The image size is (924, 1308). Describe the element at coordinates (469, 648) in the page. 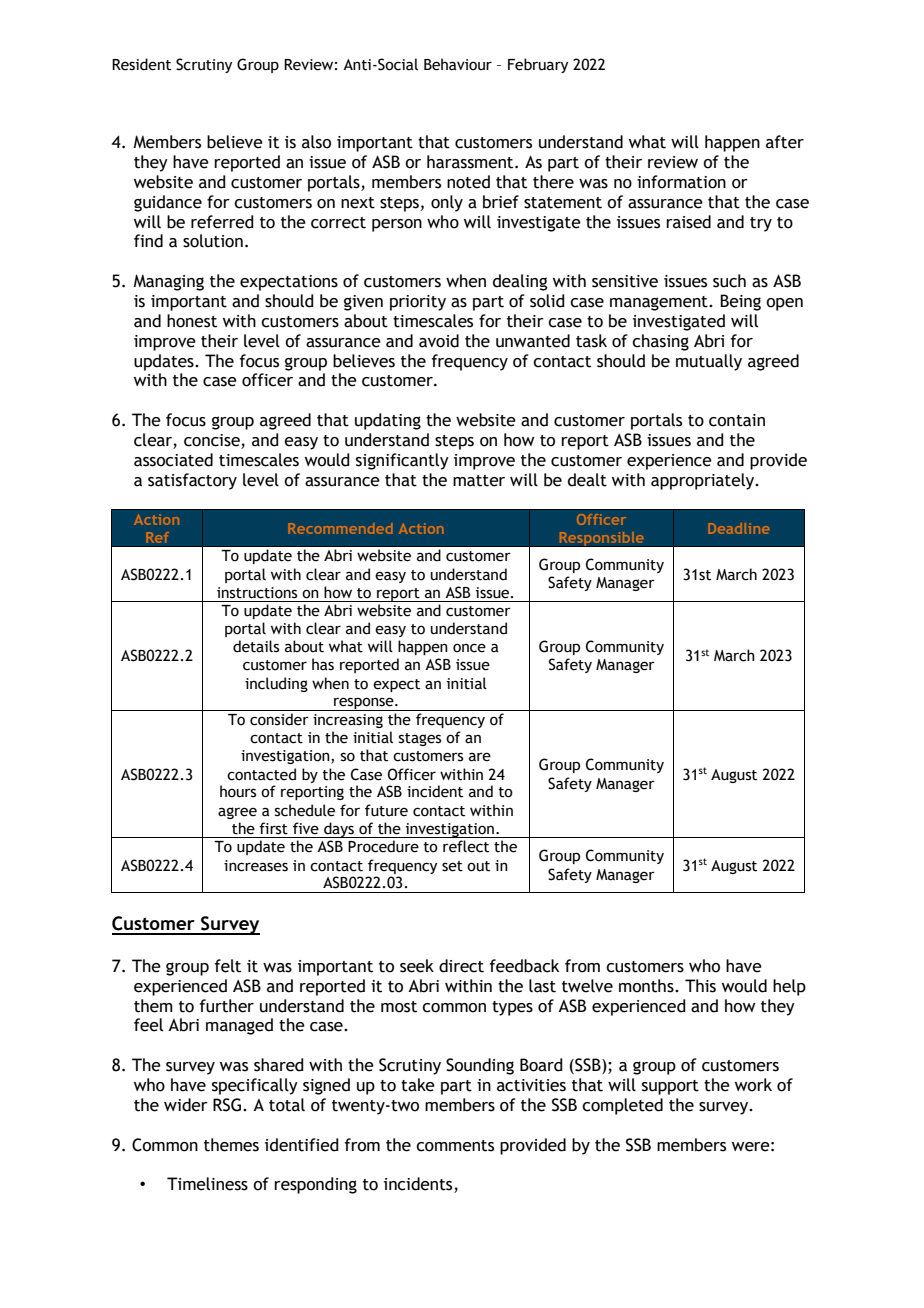

I see `once` at that location.
